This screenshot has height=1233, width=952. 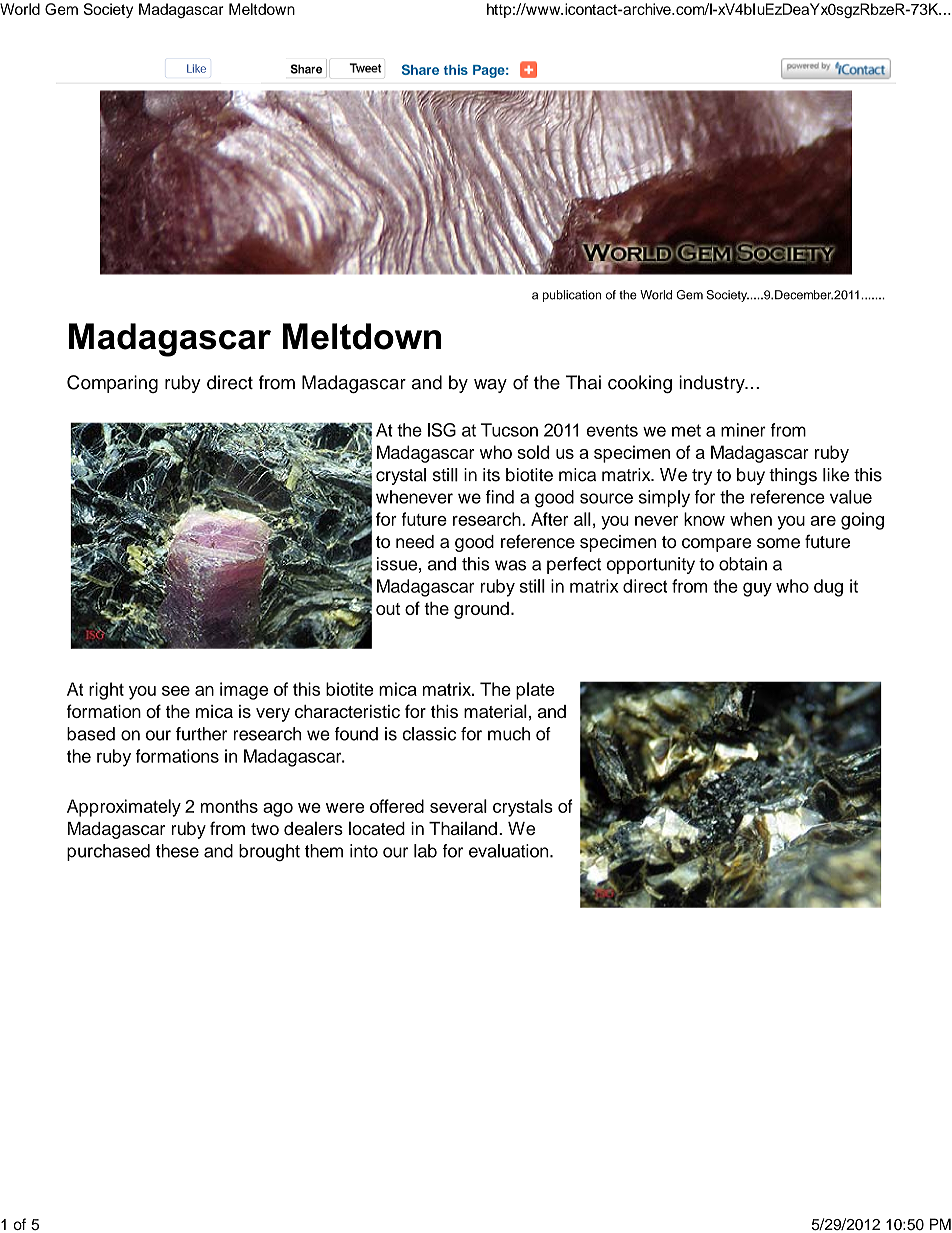 I want to click on publication, so click(x=572, y=296).
